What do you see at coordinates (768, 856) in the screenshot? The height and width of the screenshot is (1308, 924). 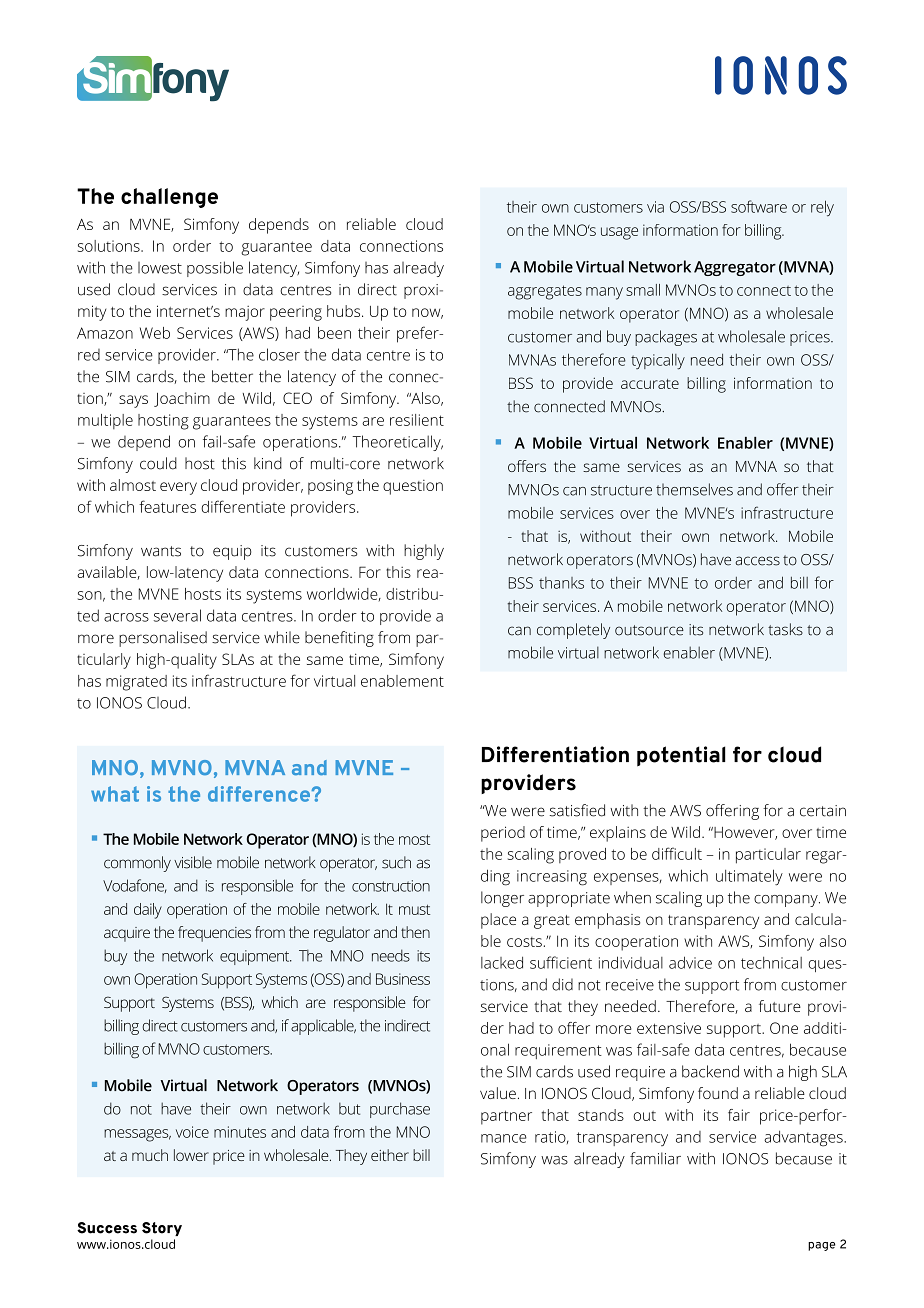 I see `particular` at bounding box center [768, 856].
